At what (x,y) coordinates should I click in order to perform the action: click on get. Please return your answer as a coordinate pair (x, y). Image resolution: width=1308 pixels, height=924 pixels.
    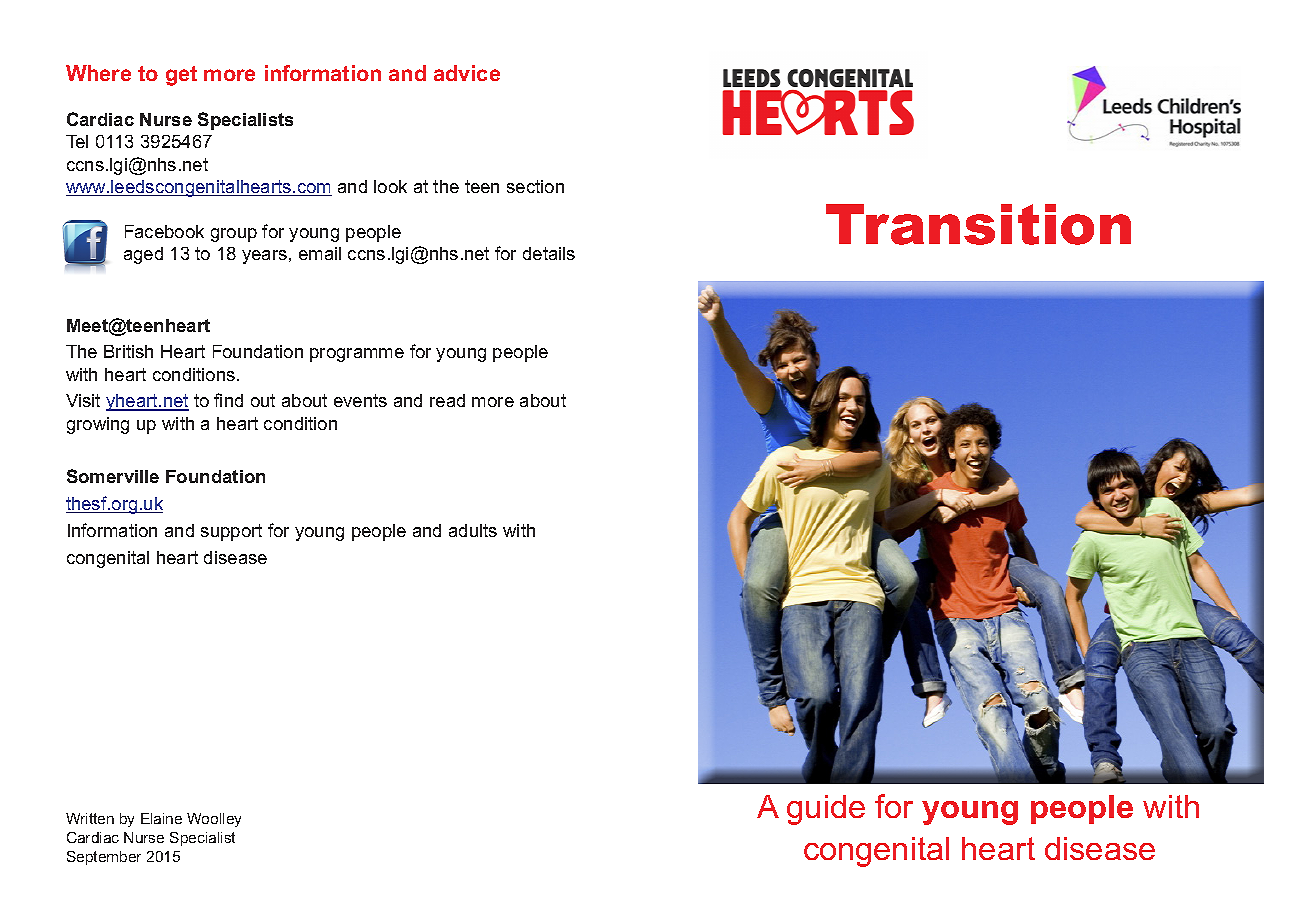
    Looking at the image, I should click on (181, 76).
